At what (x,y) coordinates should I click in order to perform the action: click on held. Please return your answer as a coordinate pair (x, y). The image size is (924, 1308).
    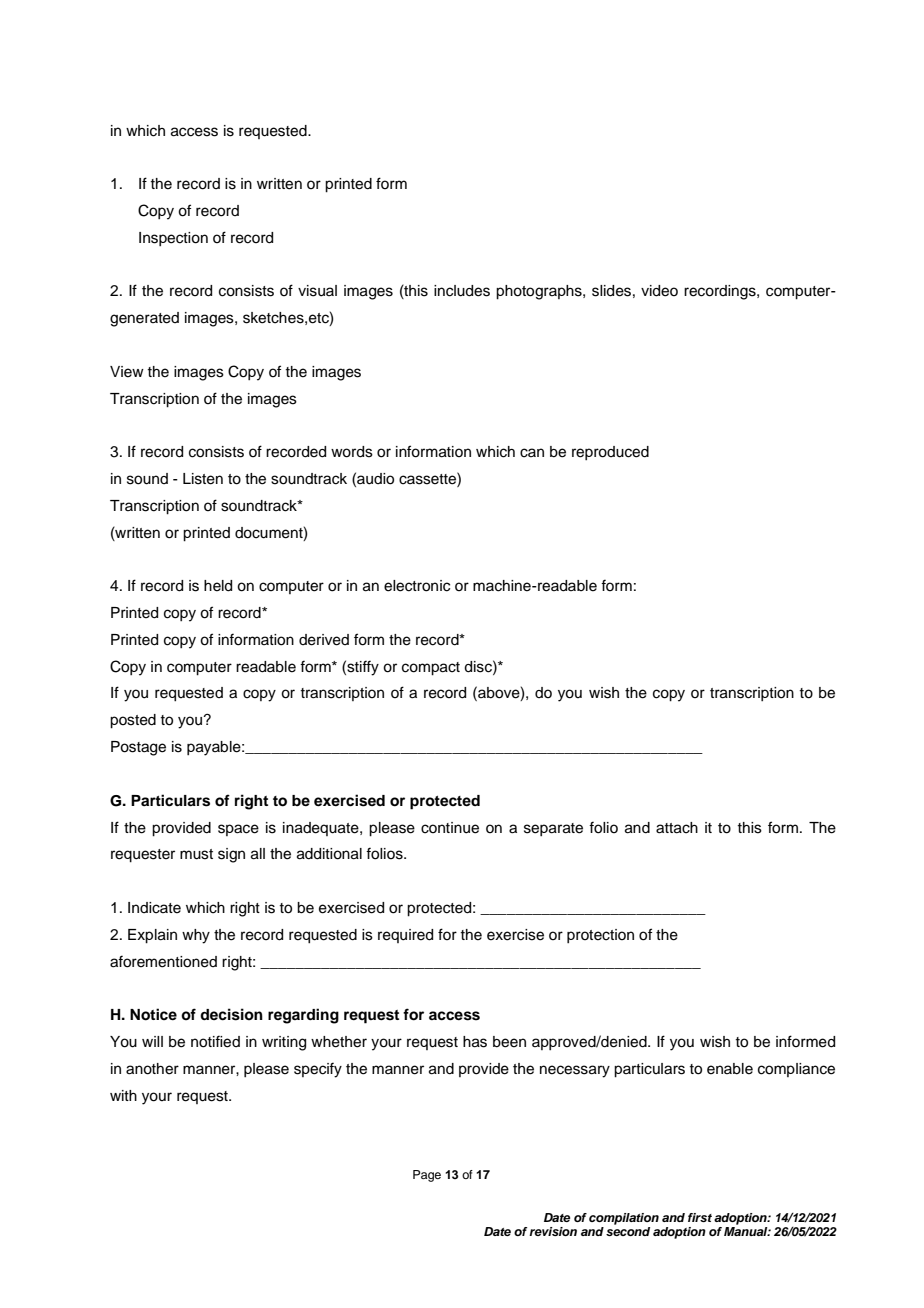
    Looking at the image, I should click on (218, 586).
